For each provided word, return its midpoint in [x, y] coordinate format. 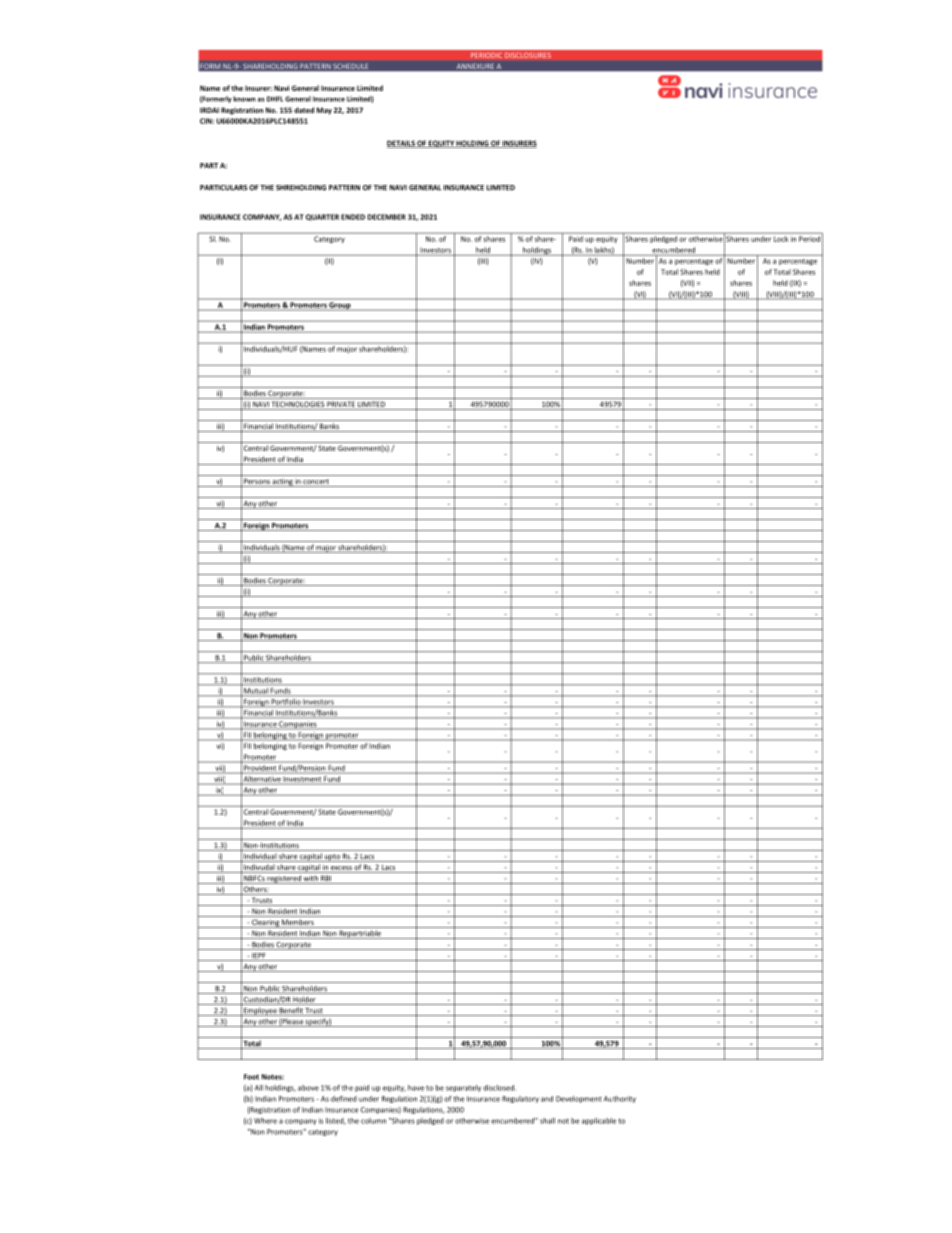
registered [284, 879]
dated [304, 110]
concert [316, 483]
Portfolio [286, 703]
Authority [620, 1099]
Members [298, 923]
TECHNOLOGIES [298, 405]
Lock [781, 239]
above [308, 1088]
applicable [599, 1121]
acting [283, 482]
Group [340, 306]
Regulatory [520, 1099]
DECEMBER [387, 217]
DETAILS [402, 144]
